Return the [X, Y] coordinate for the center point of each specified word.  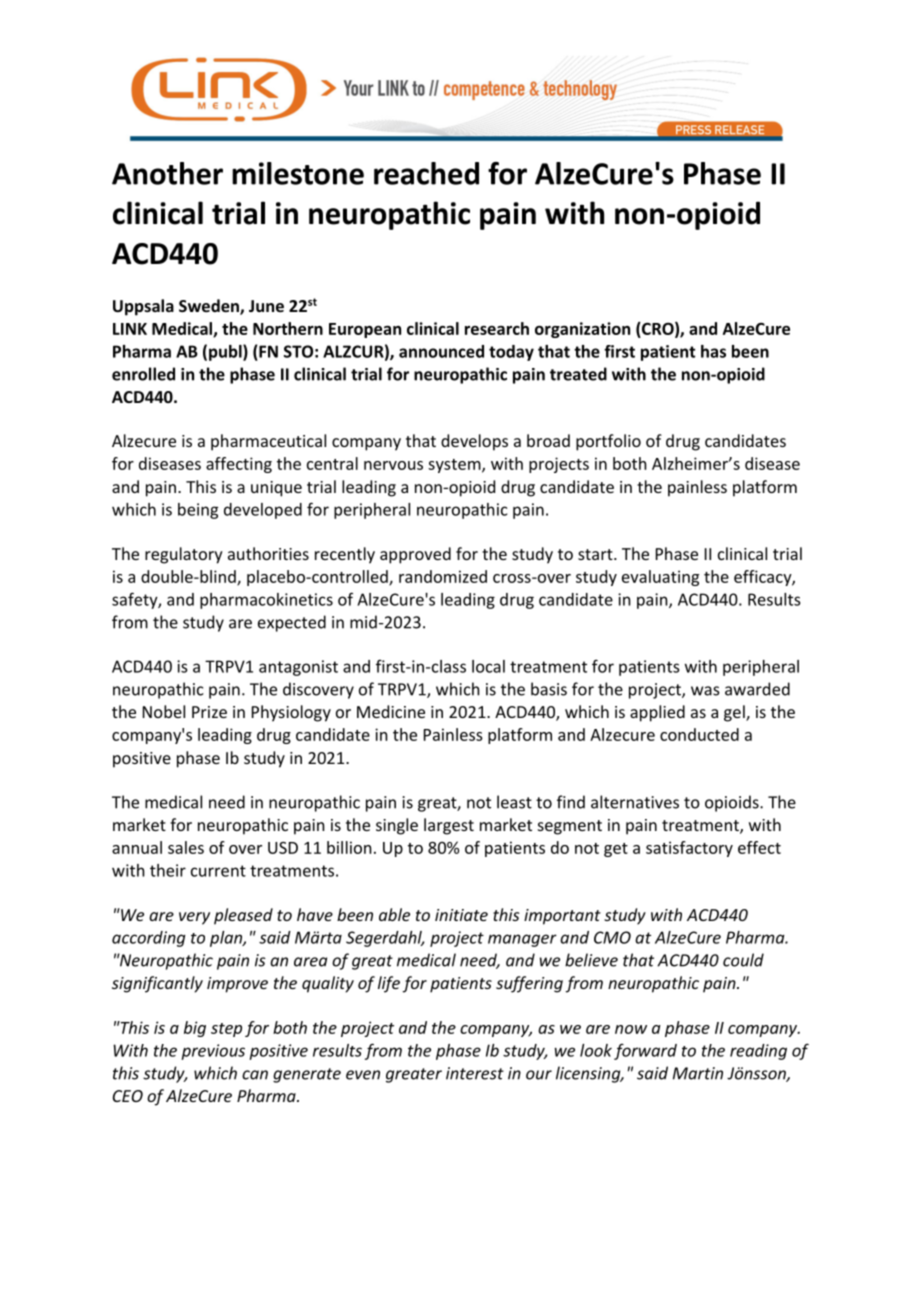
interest [475, 1073]
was [705, 691]
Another [167, 173]
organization [582, 330]
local [488, 666]
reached [426, 173]
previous [213, 1052]
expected [292, 623]
